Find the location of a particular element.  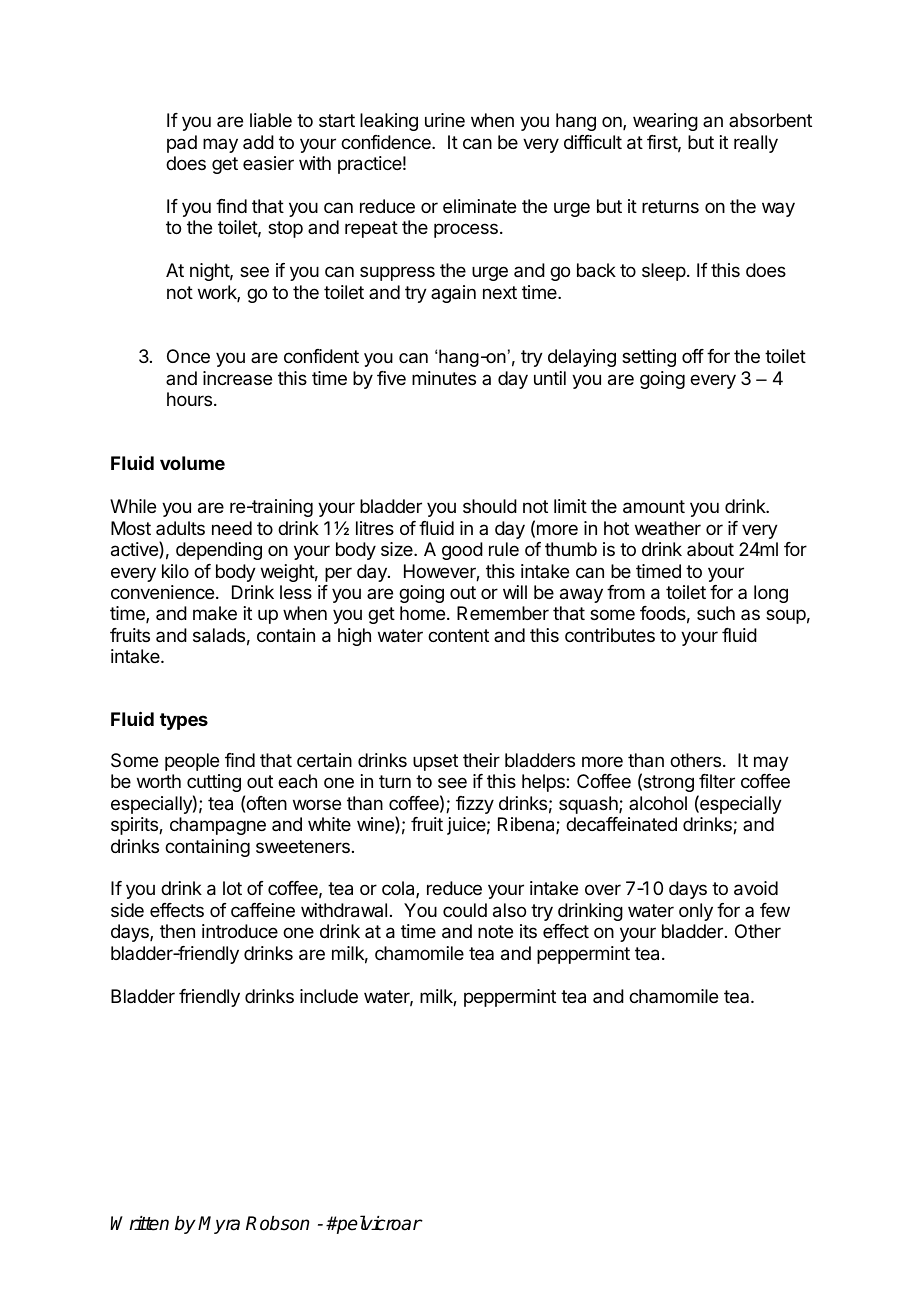

Myra is located at coordinates (219, 1225).
